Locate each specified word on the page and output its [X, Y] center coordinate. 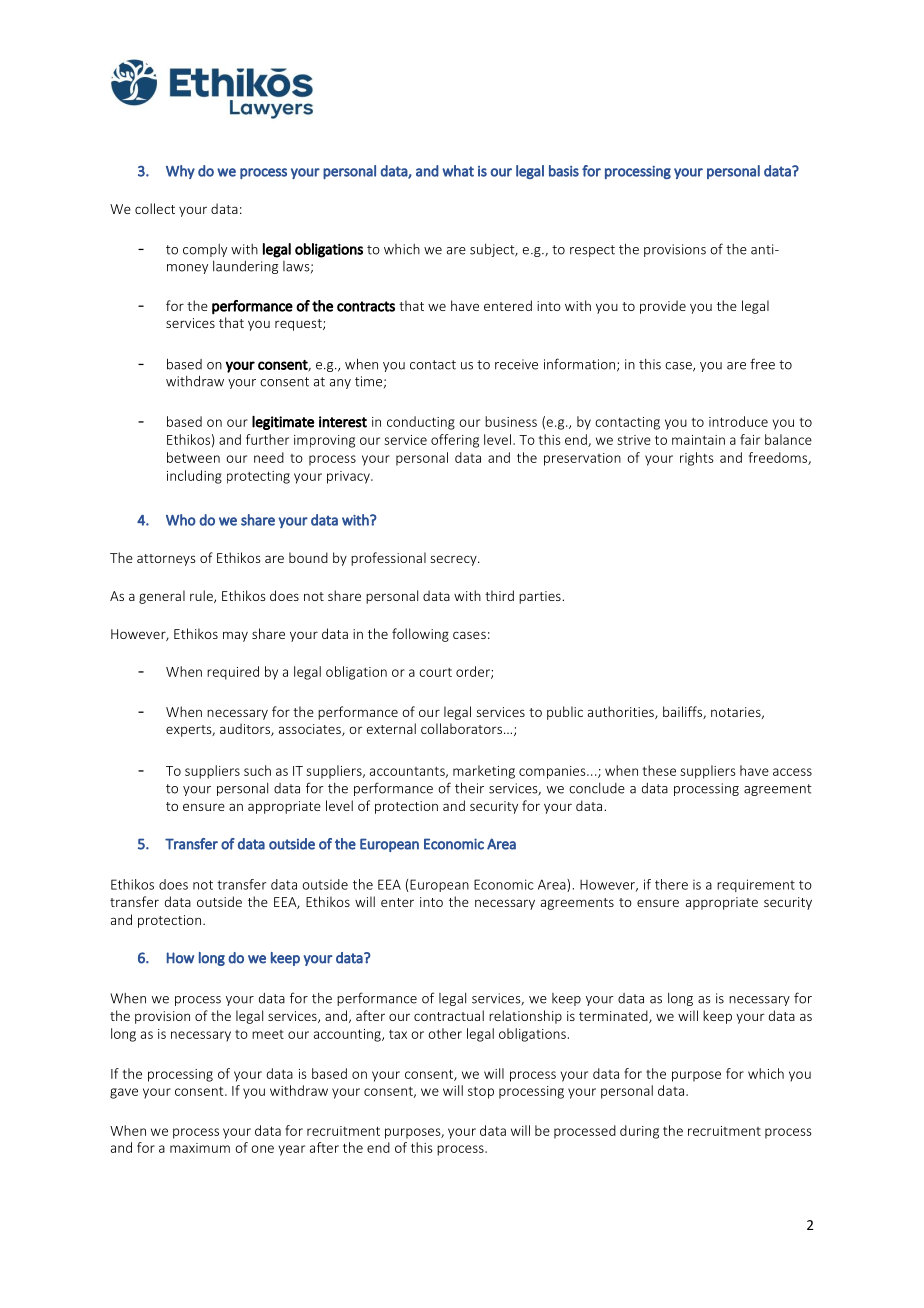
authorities [622, 712]
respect [592, 251]
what [458, 171]
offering [455, 441]
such [257, 770]
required [233, 673]
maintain [698, 440]
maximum [200, 1148]
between [193, 457]
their [469, 788]
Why [180, 172]
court [435, 672]
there [671, 884]
